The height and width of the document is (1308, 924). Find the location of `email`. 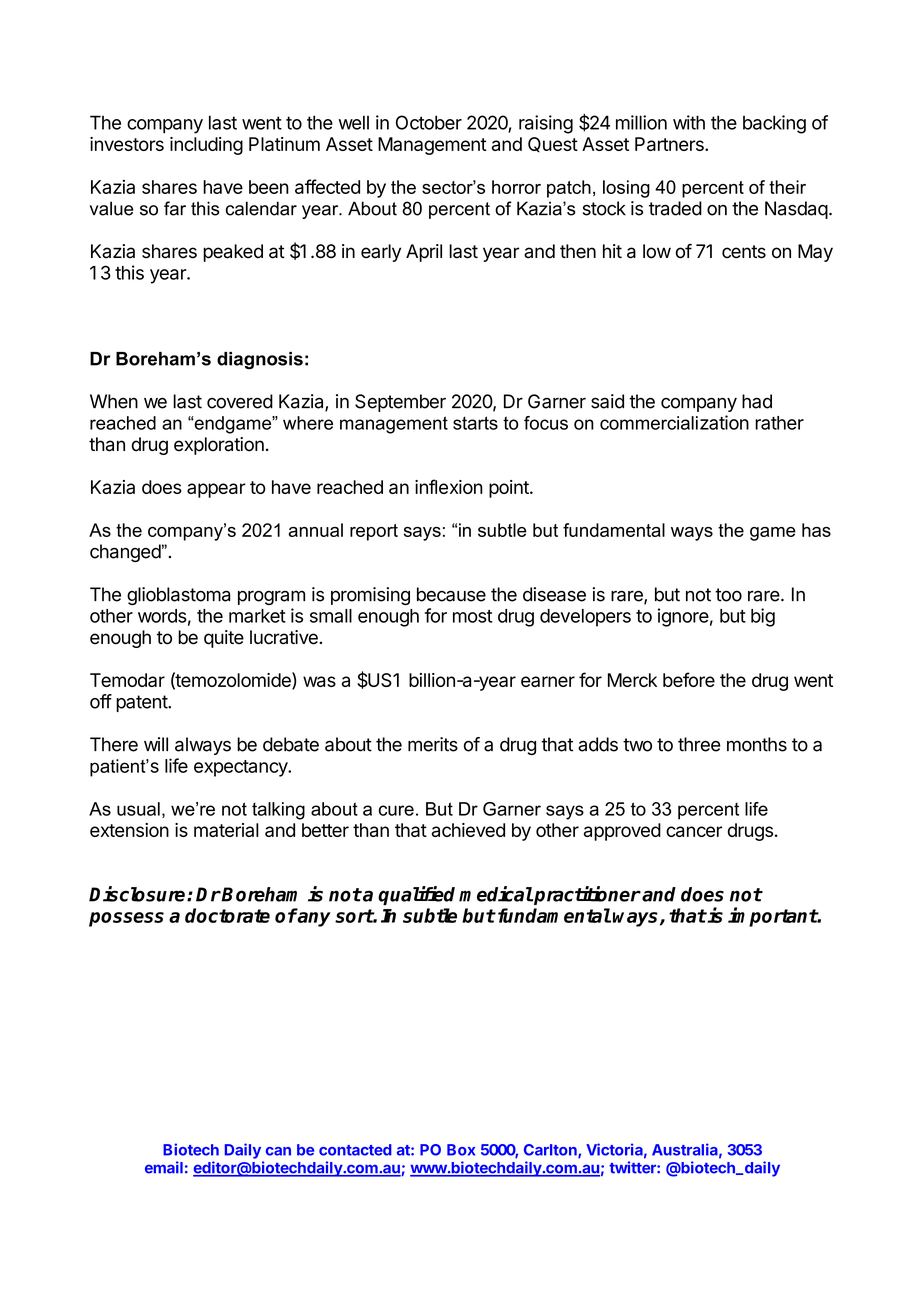

email is located at coordinates (164, 1167).
